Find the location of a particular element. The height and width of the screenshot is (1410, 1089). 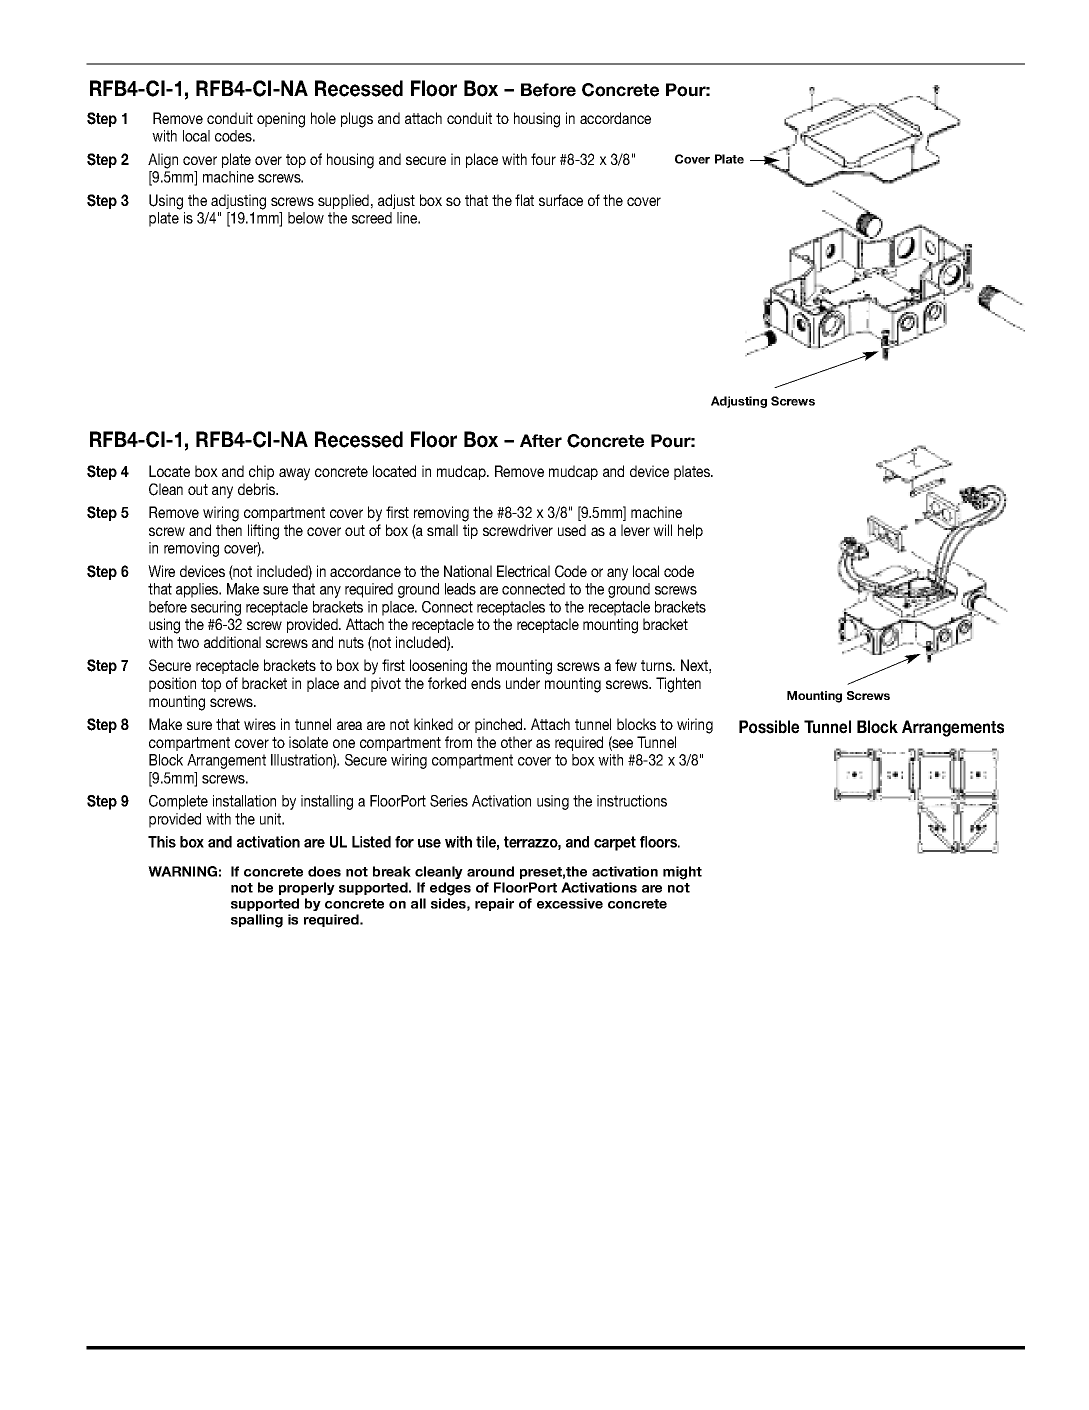

spalling is located at coordinates (257, 921).
